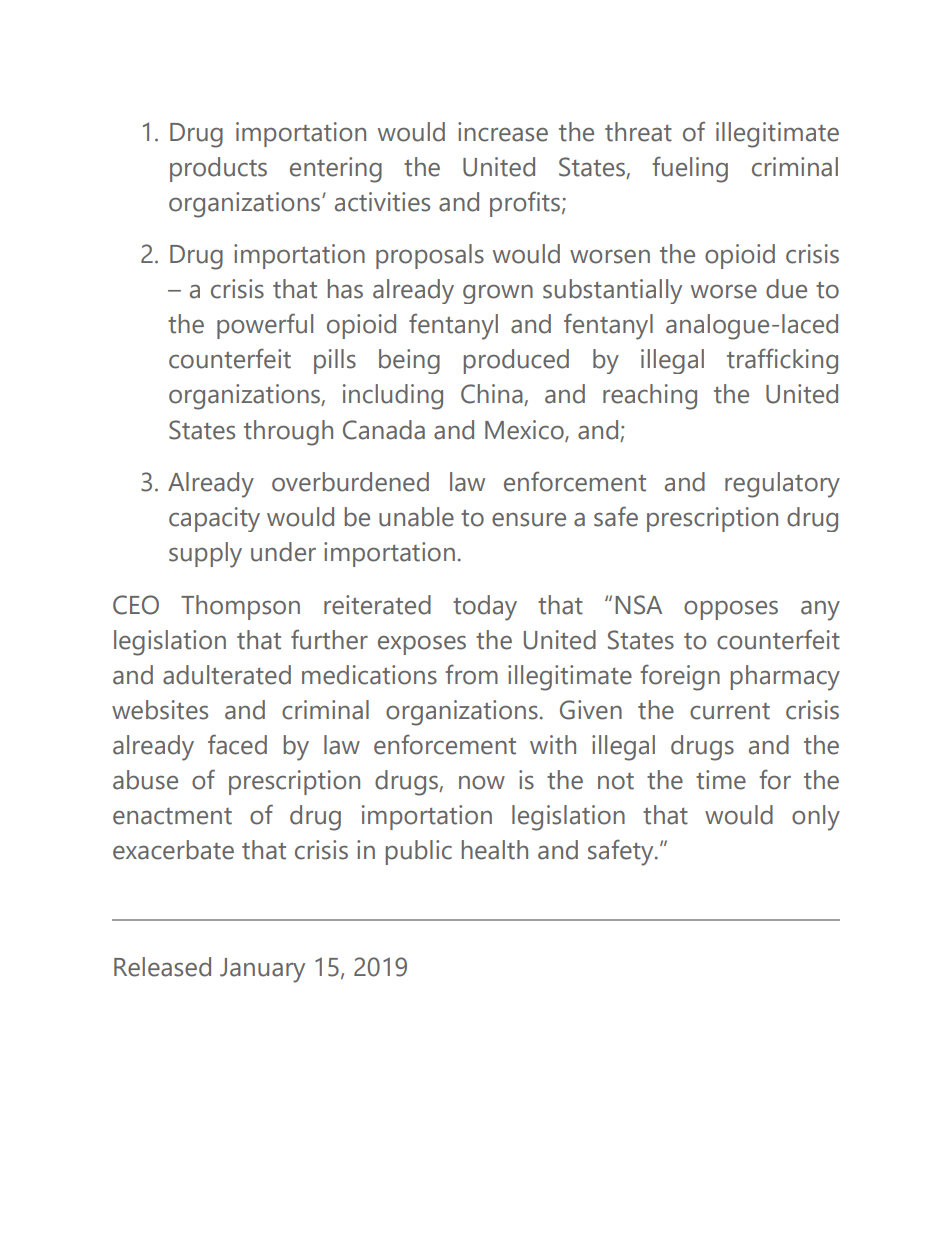 The height and width of the document is (1233, 952). Describe the element at coordinates (218, 169) in the document. I see `products` at that location.
